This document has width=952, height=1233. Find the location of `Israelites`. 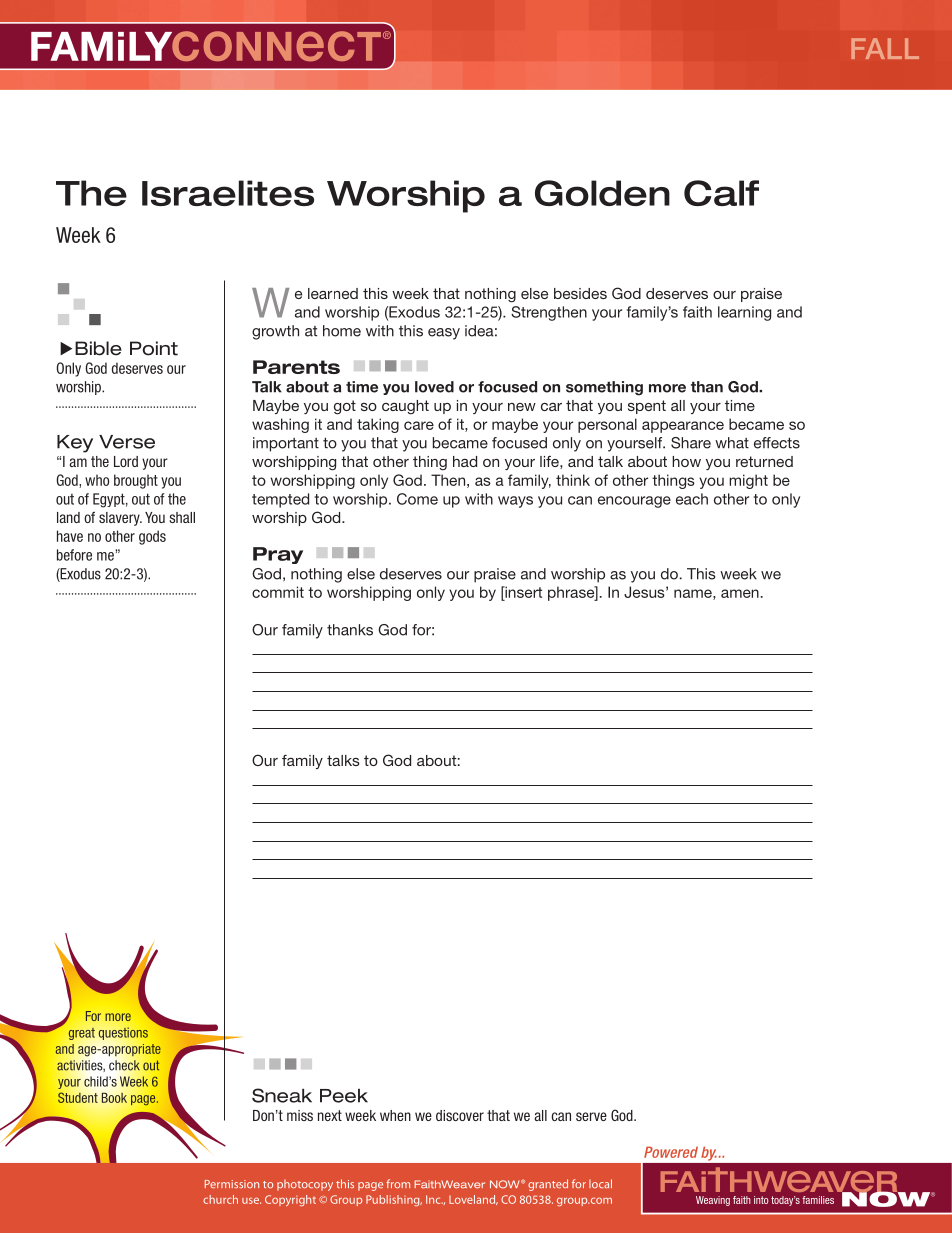

Israelites is located at coordinates (228, 193).
